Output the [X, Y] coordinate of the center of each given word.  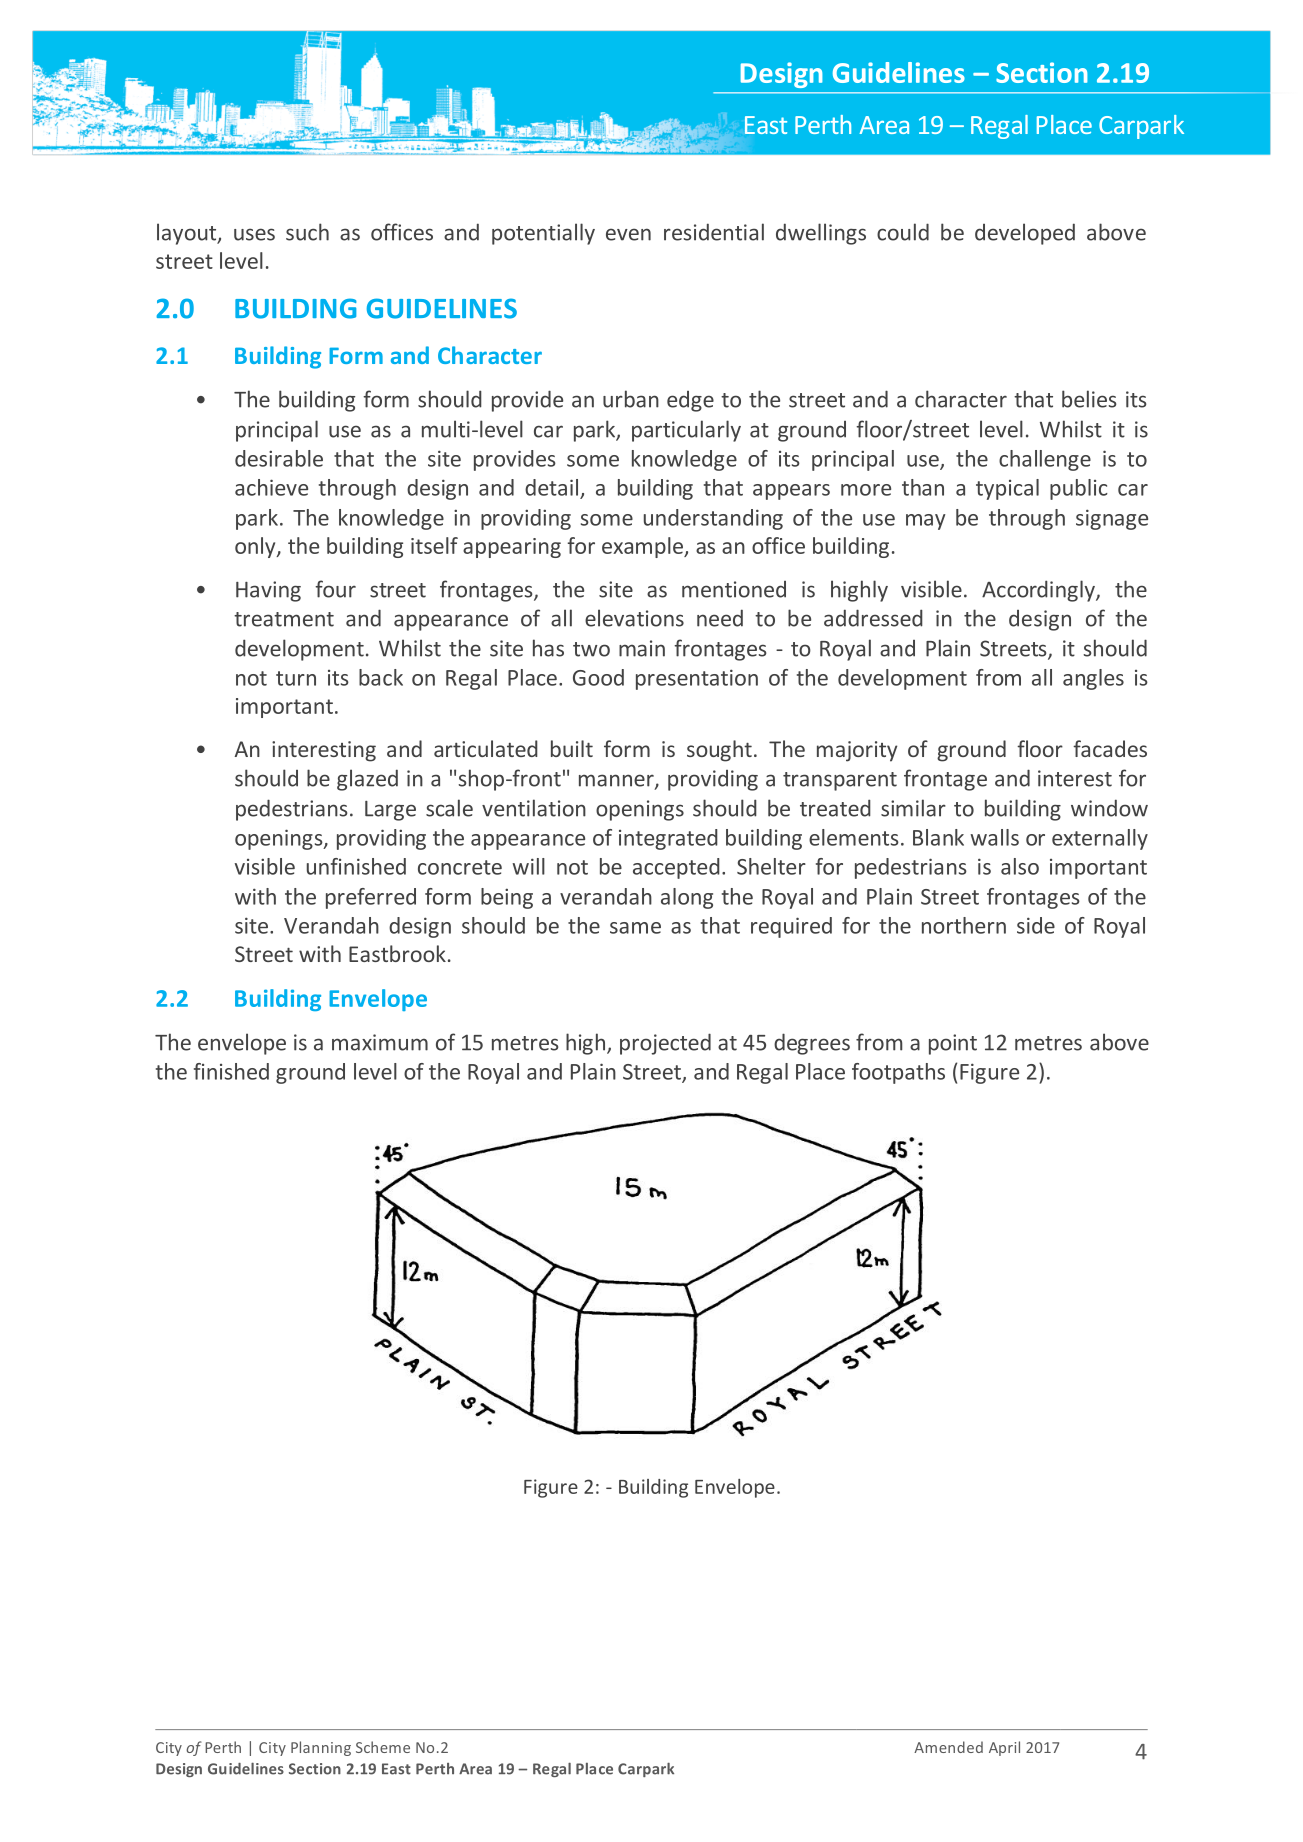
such [307, 232]
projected [665, 1044]
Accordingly [1039, 591]
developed [1025, 234]
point [953, 1044]
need [720, 618]
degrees [812, 1044]
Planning [321, 1748]
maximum [380, 1042]
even [628, 234]
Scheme [383, 1747]
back [381, 677]
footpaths [898, 1073]
